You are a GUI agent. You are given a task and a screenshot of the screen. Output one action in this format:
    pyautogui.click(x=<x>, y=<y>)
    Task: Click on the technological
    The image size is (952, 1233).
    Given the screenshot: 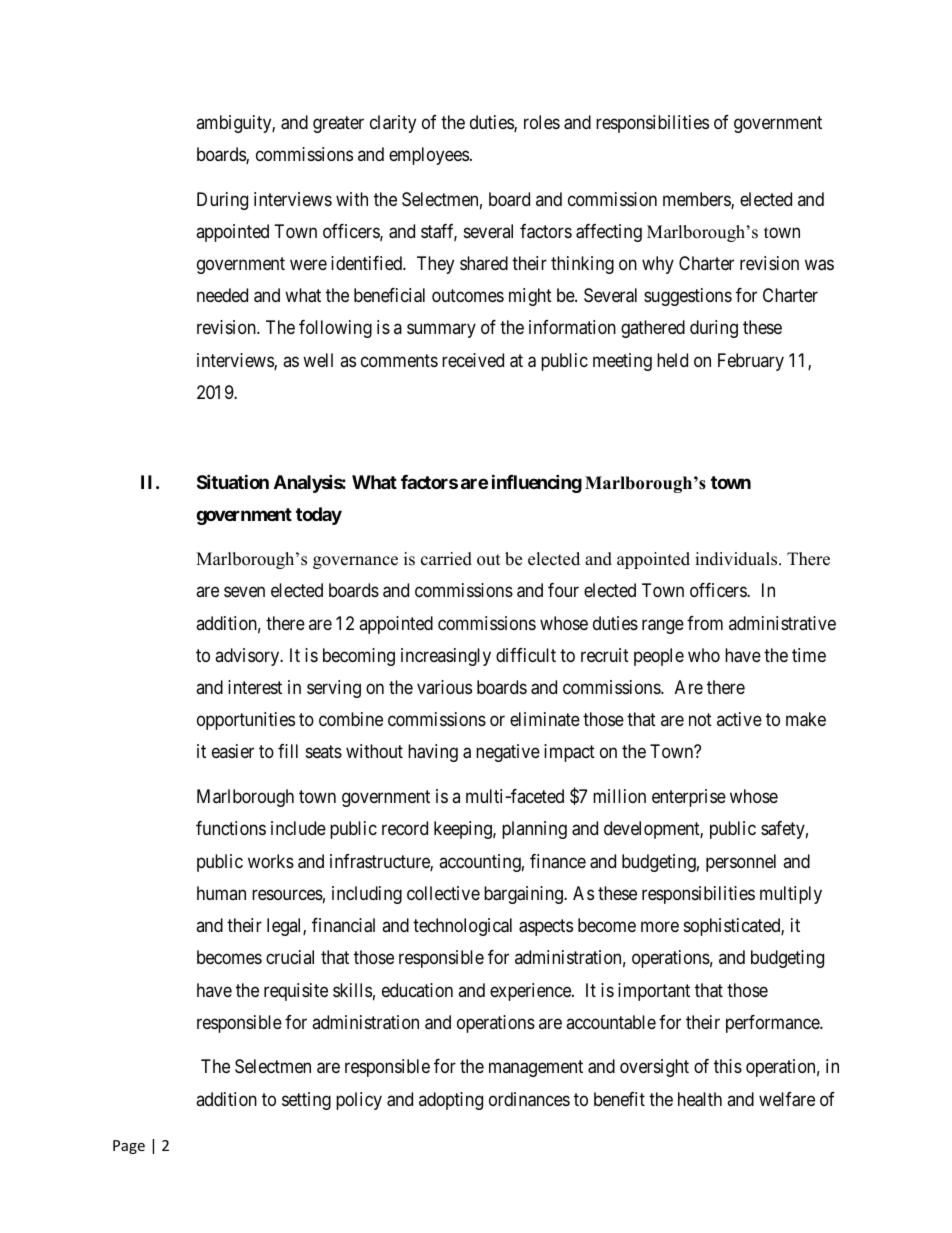 What is the action you would take?
    pyautogui.click(x=462, y=927)
